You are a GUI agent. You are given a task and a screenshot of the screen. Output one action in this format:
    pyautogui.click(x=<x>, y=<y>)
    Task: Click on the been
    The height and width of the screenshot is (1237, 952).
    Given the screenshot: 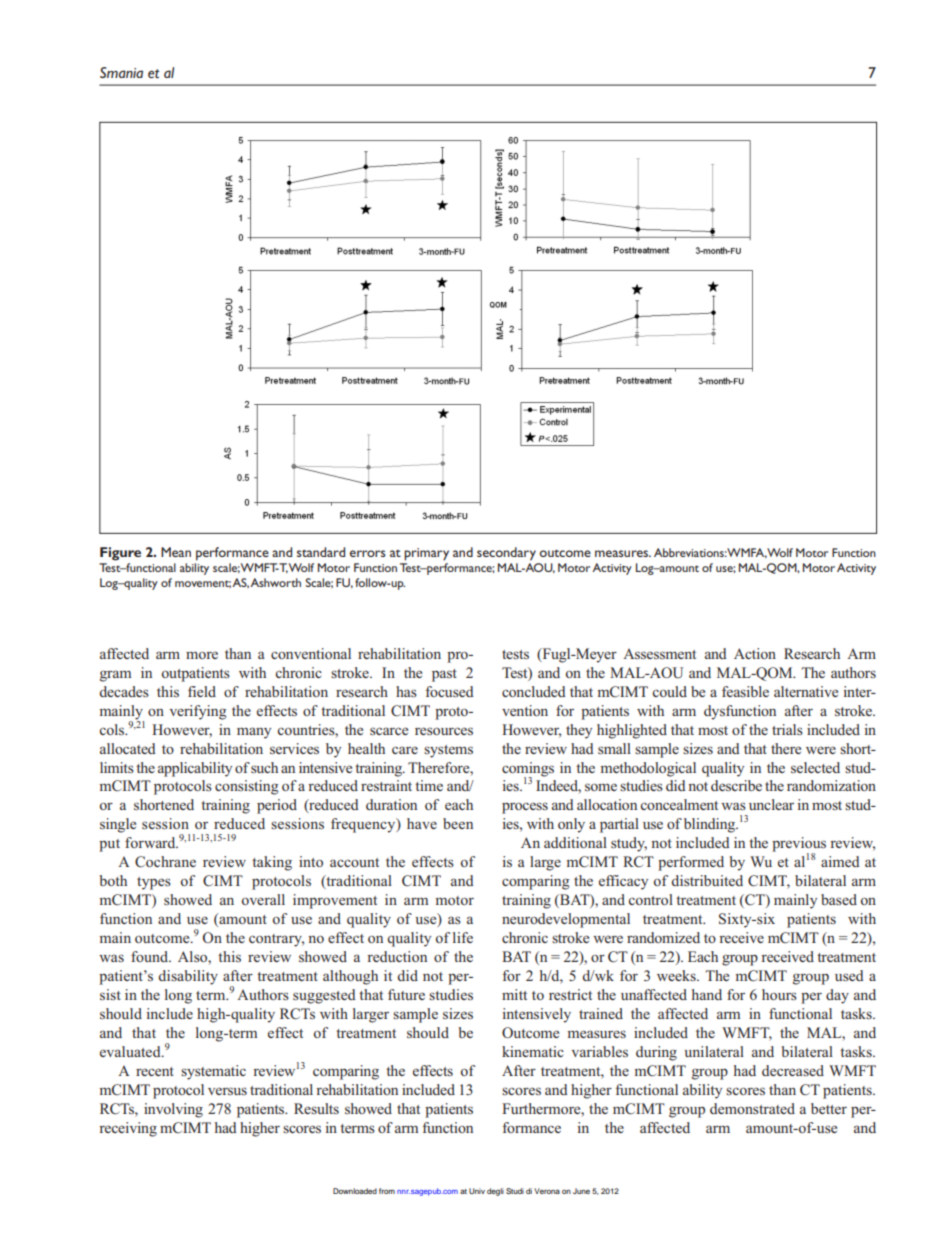 What is the action you would take?
    pyautogui.click(x=458, y=823)
